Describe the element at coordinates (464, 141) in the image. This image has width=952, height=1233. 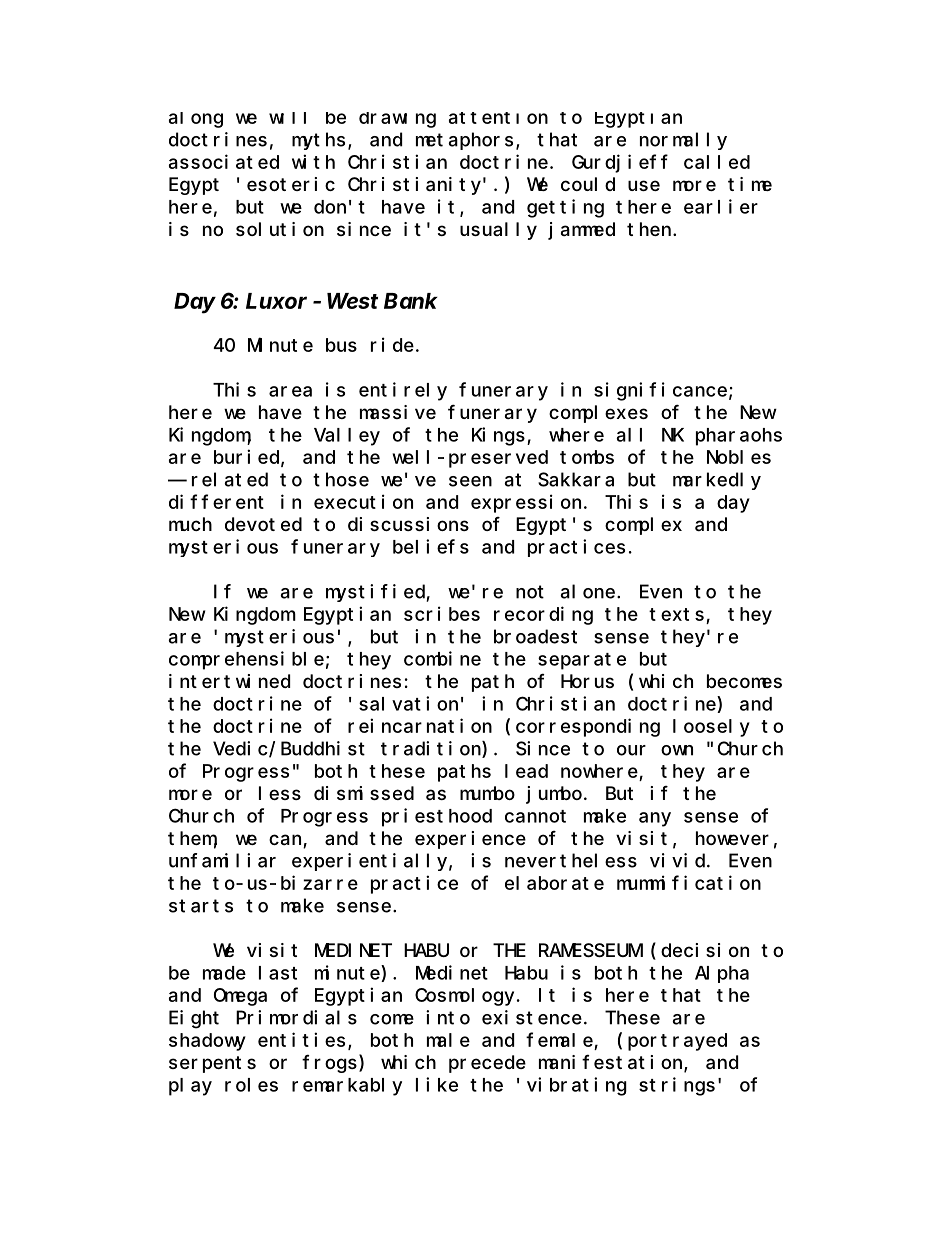
I see `metaphors` at that location.
